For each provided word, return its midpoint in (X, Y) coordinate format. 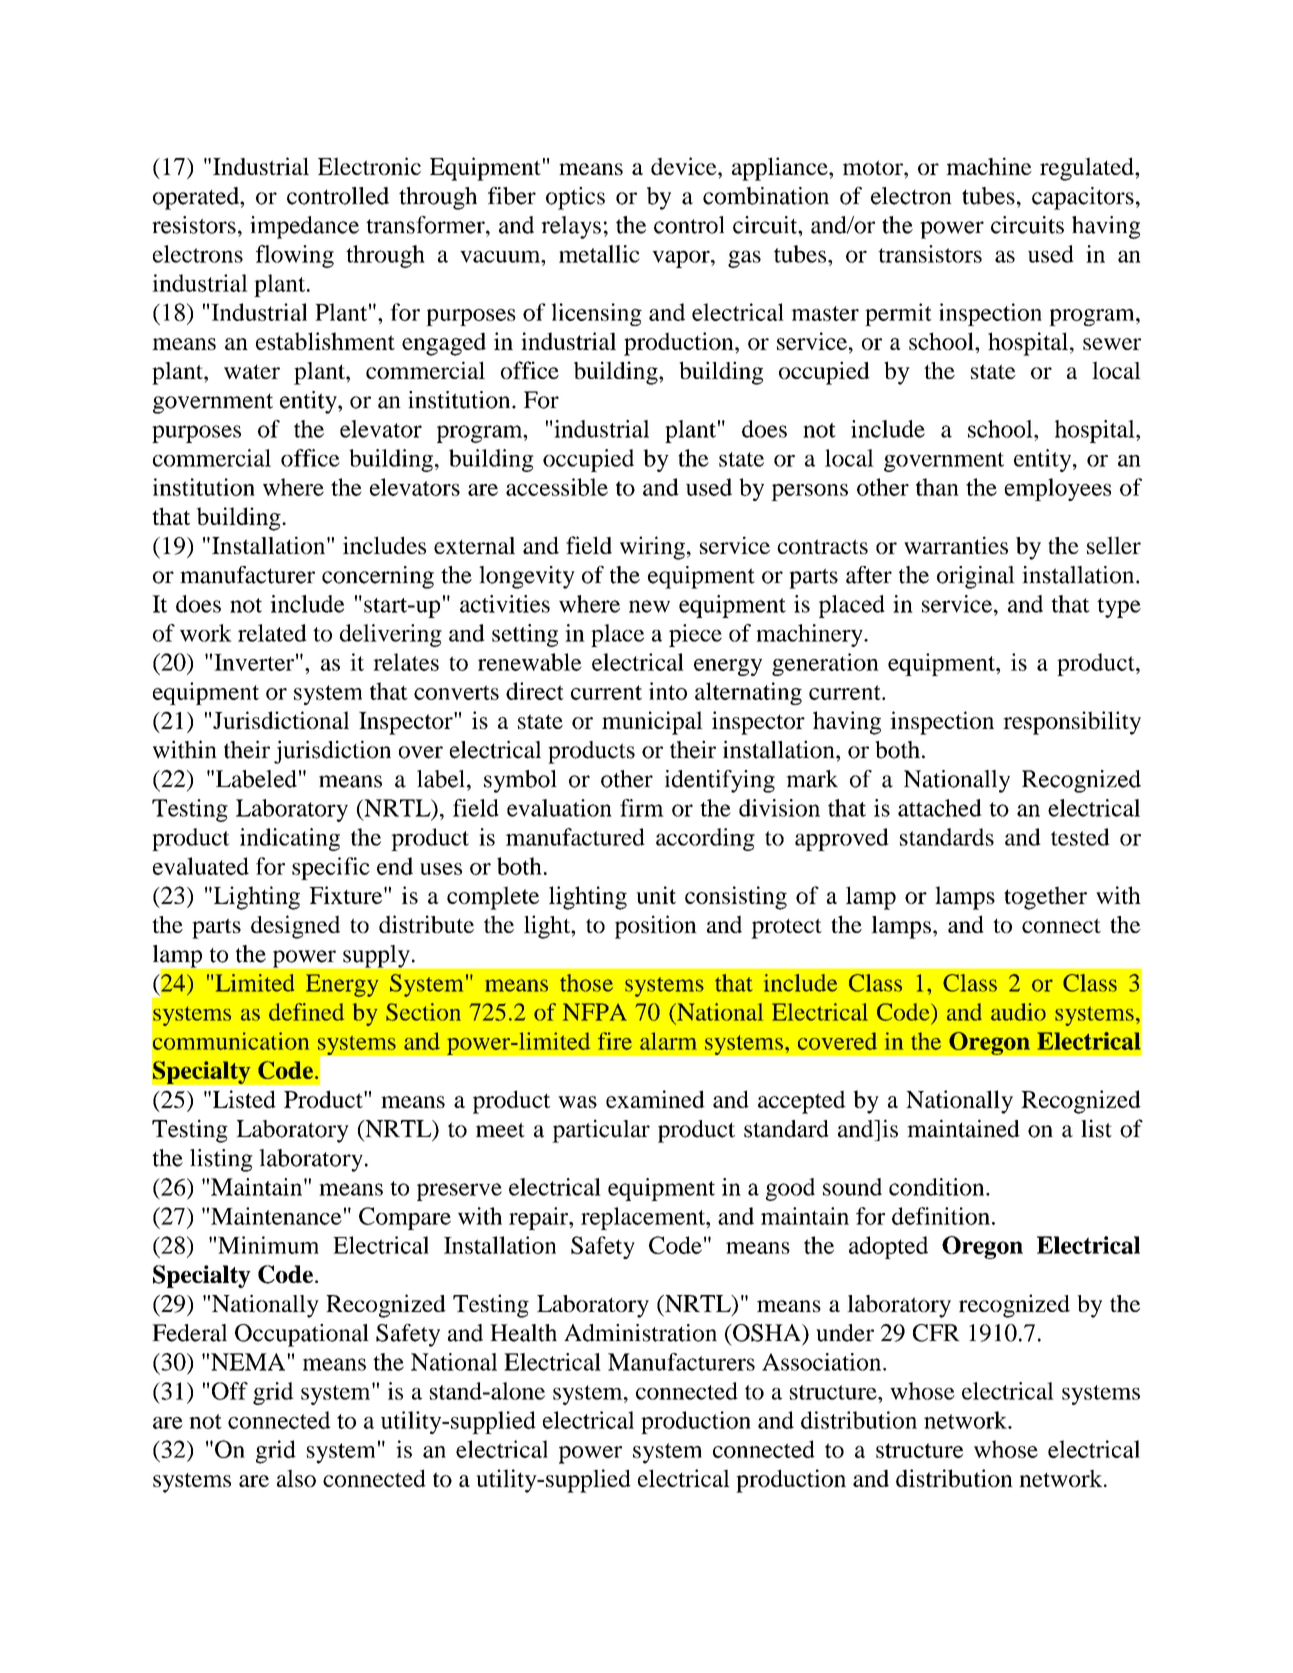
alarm (668, 1041)
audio (1018, 1012)
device (685, 166)
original (976, 577)
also (296, 1478)
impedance (304, 227)
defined (306, 1012)
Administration (640, 1333)
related (272, 633)
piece (695, 635)
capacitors (1083, 198)
